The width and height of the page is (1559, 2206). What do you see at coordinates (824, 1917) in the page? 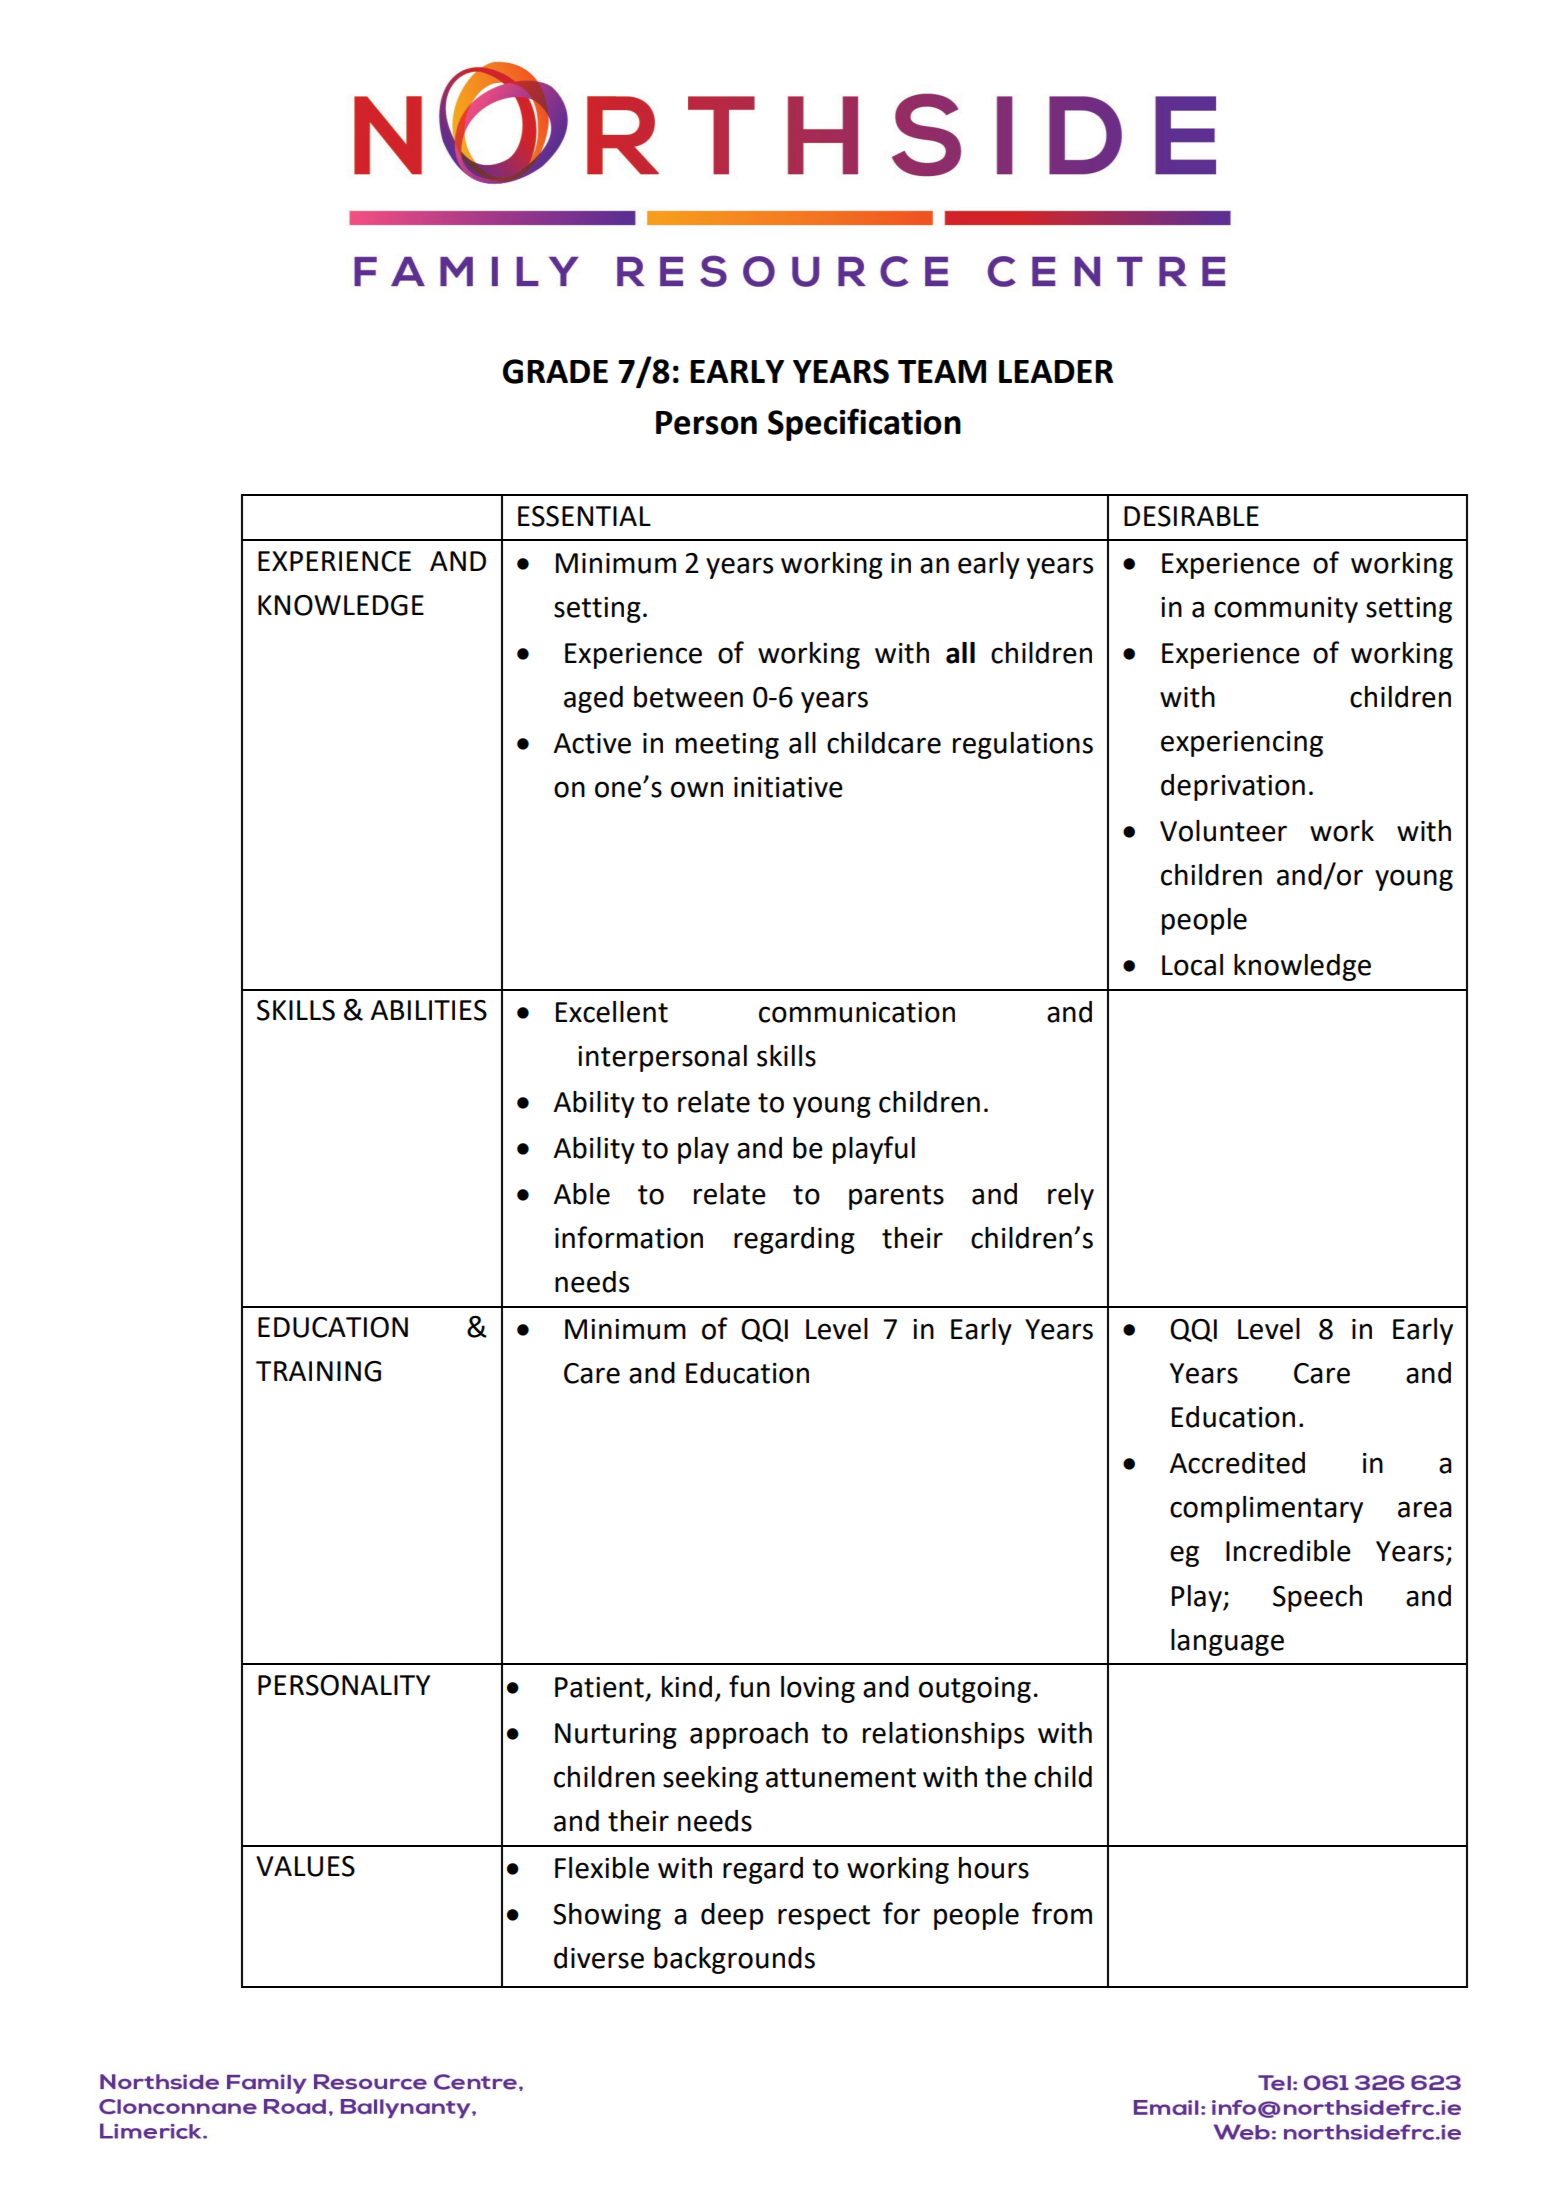
I see `respect` at bounding box center [824, 1917].
